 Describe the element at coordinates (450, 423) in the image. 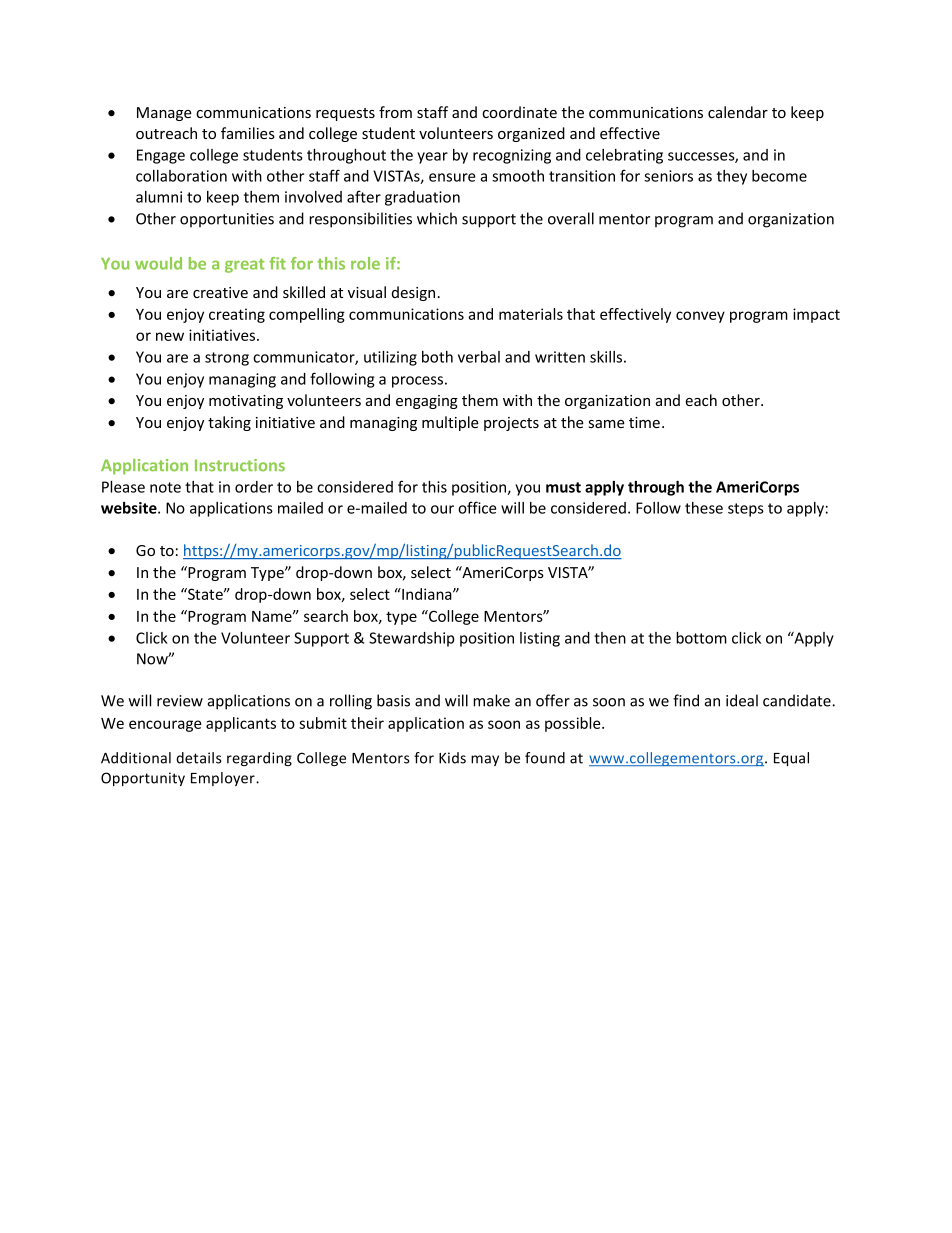

I see `multiple` at that location.
